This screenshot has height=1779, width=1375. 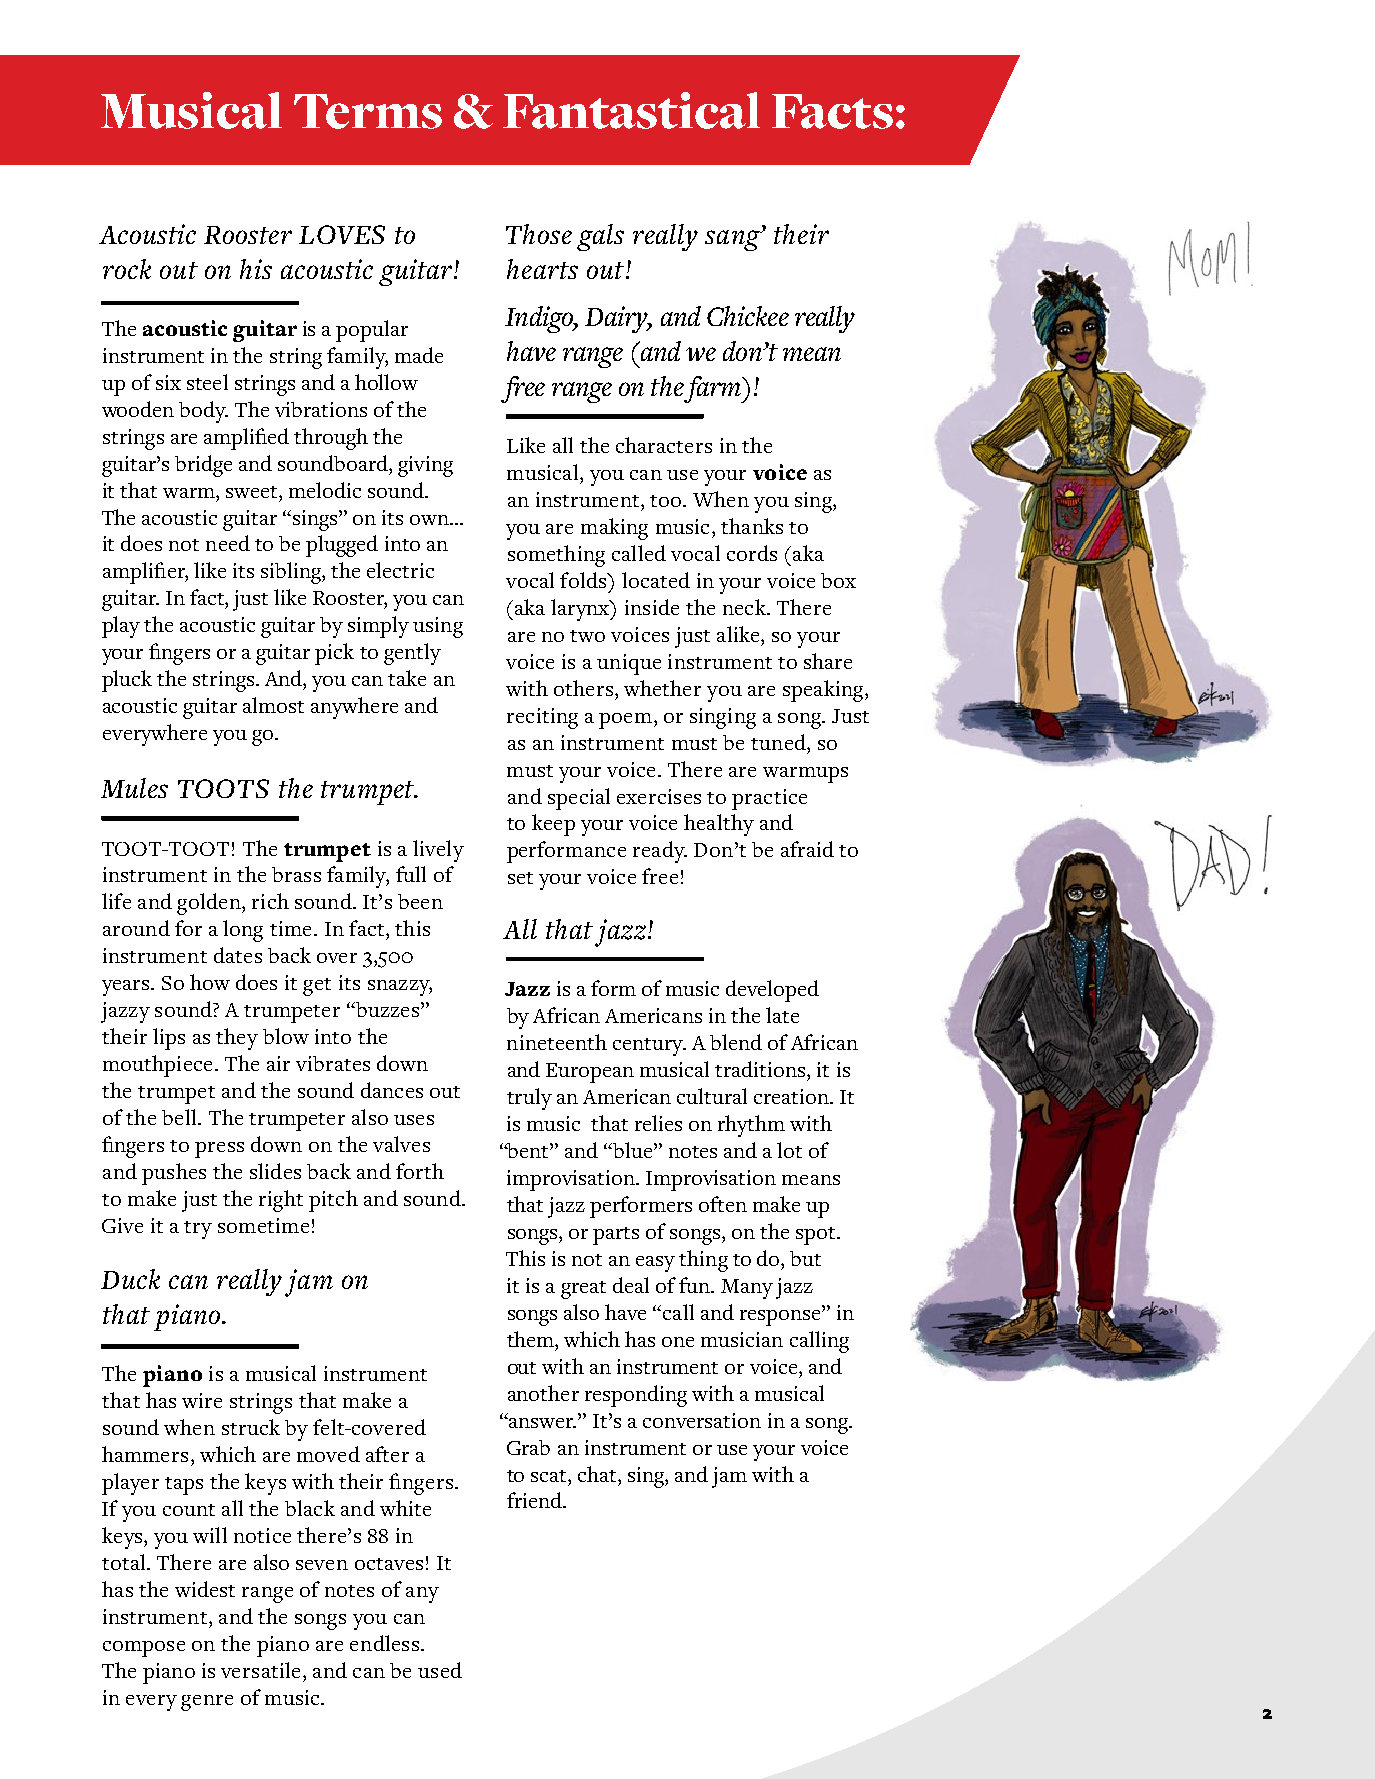 What do you see at coordinates (440, 1670) in the screenshot?
I see `used` at bounding box center [440, 1670].
